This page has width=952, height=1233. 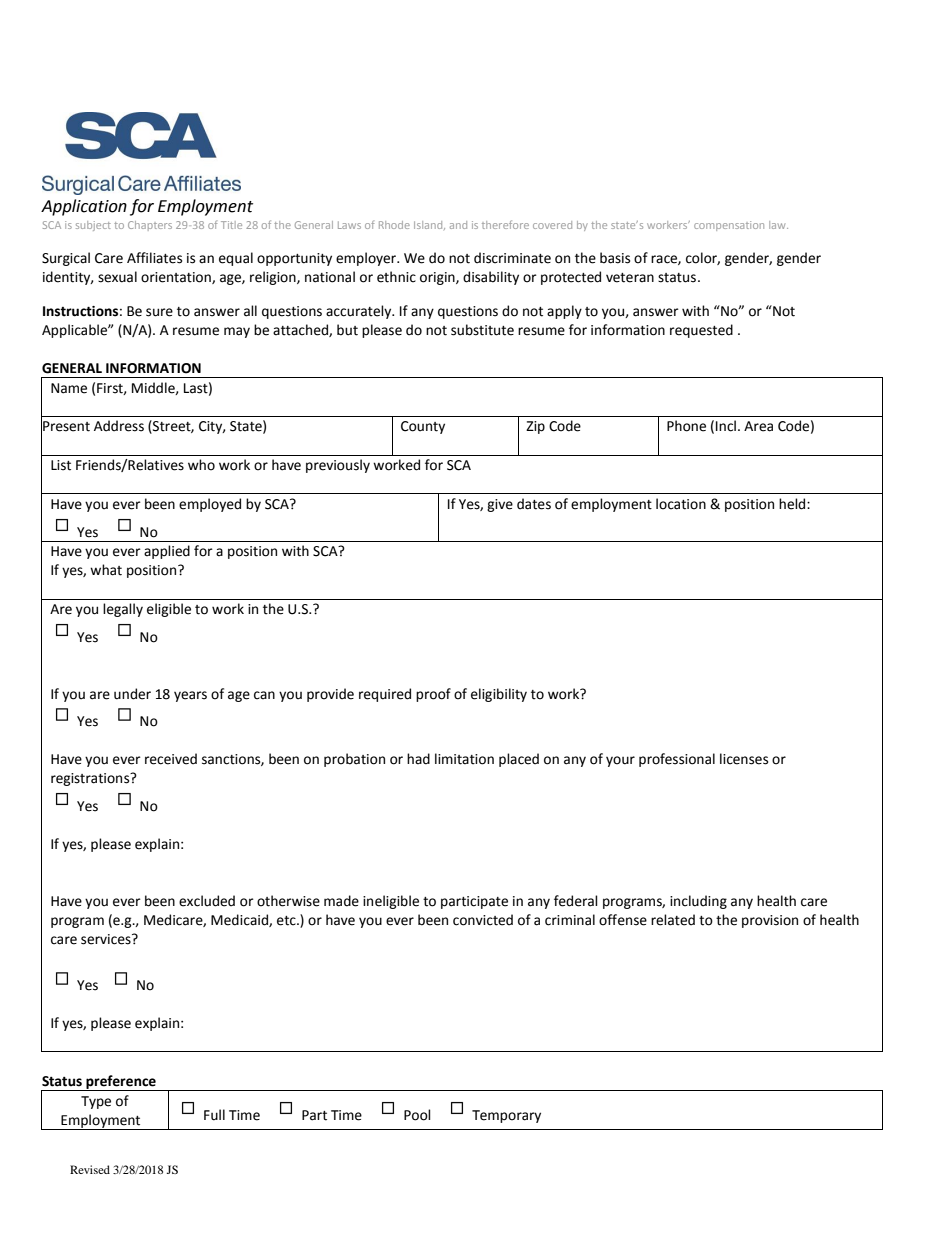 I want to click on under, so click(x=132, y=694).
